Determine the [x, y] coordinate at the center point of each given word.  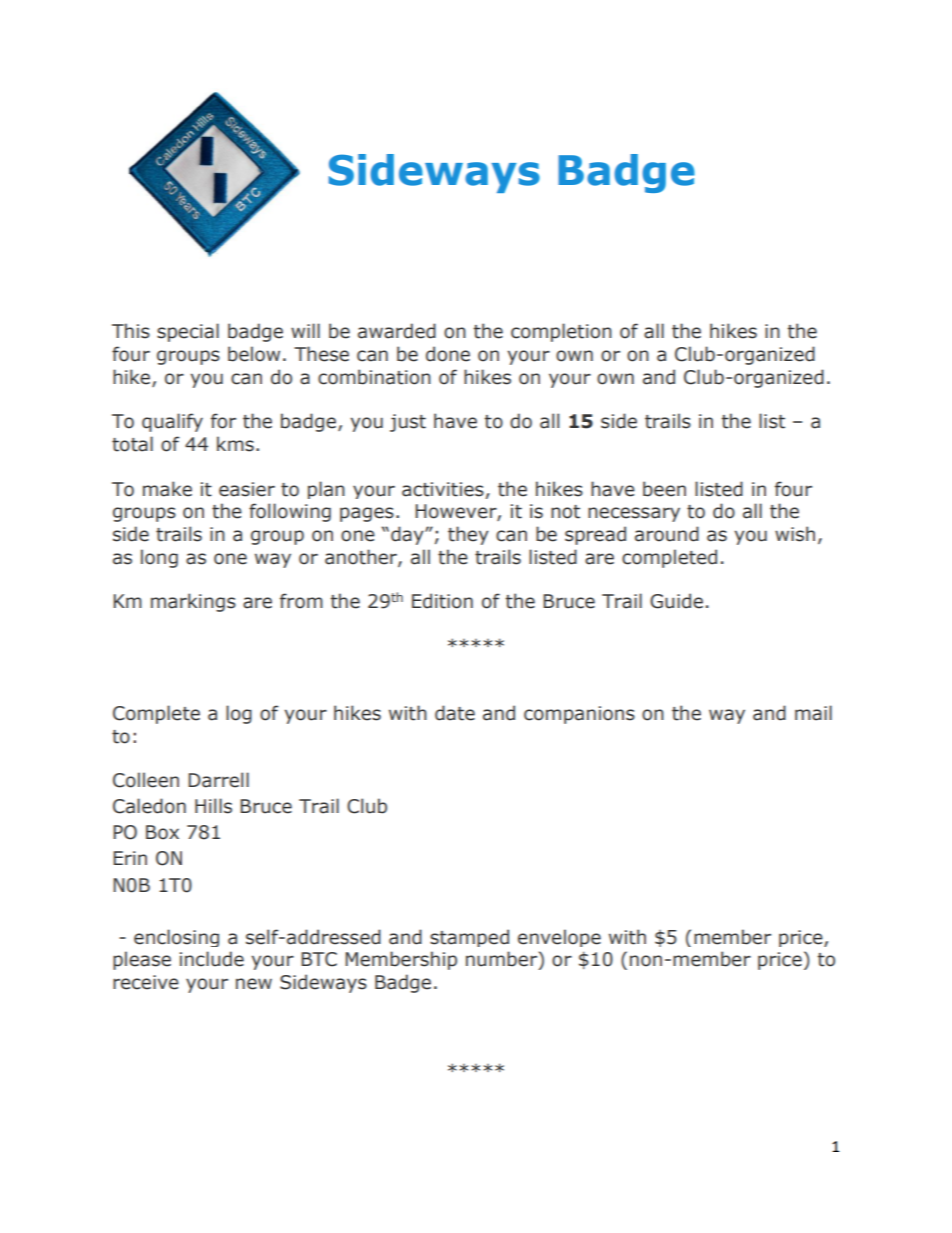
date [455, 713]
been [664, 489]
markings [193, 602]
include [212, 959]
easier [247, 489]
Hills [213, 806]
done [448, 354]
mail [813, 713]
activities [443, 489]
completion [561, 332]
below [254, 354]
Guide [676, 601]
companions [579, 715]
